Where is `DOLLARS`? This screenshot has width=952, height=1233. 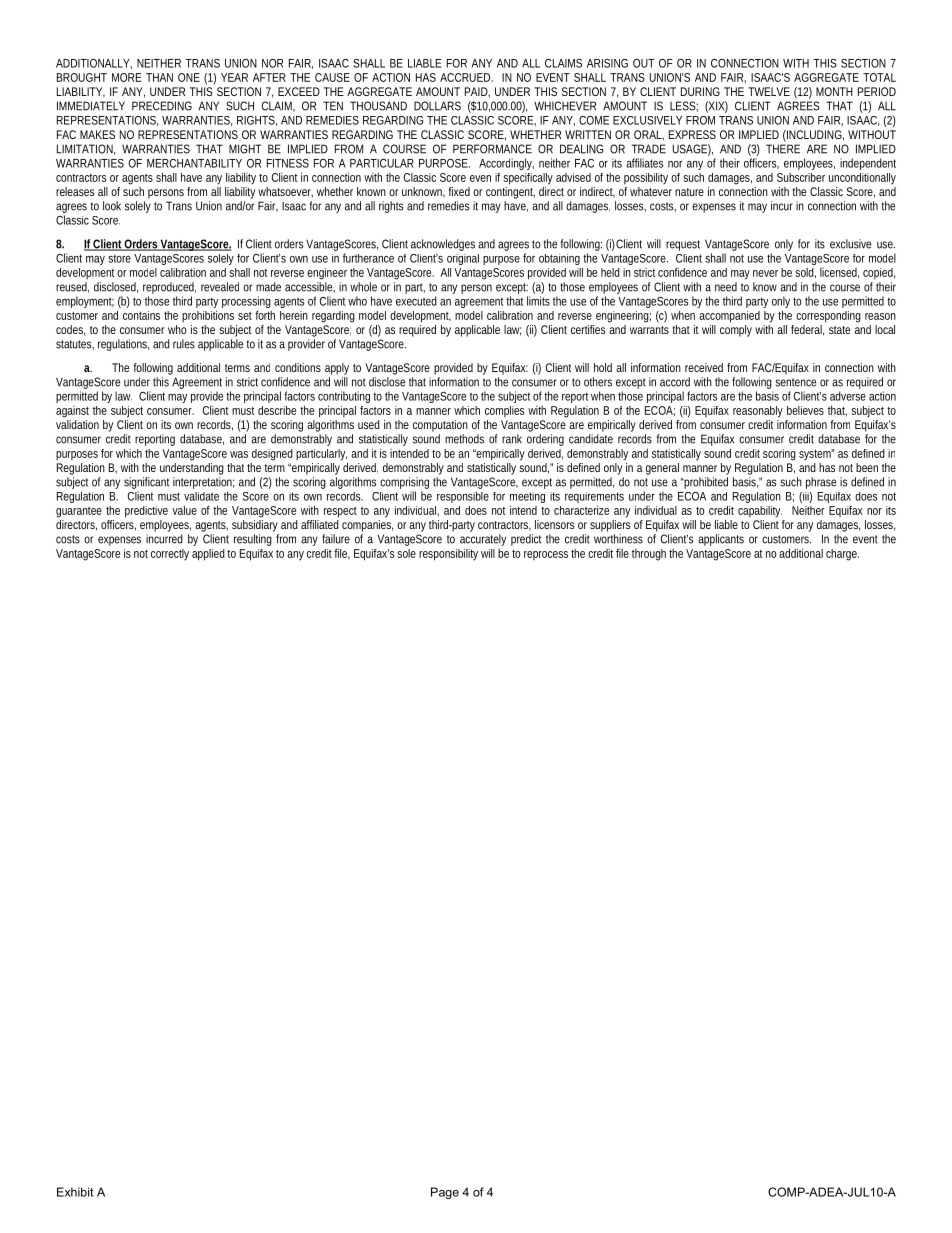 DOLLARS is located at coordinates (437, 106).
